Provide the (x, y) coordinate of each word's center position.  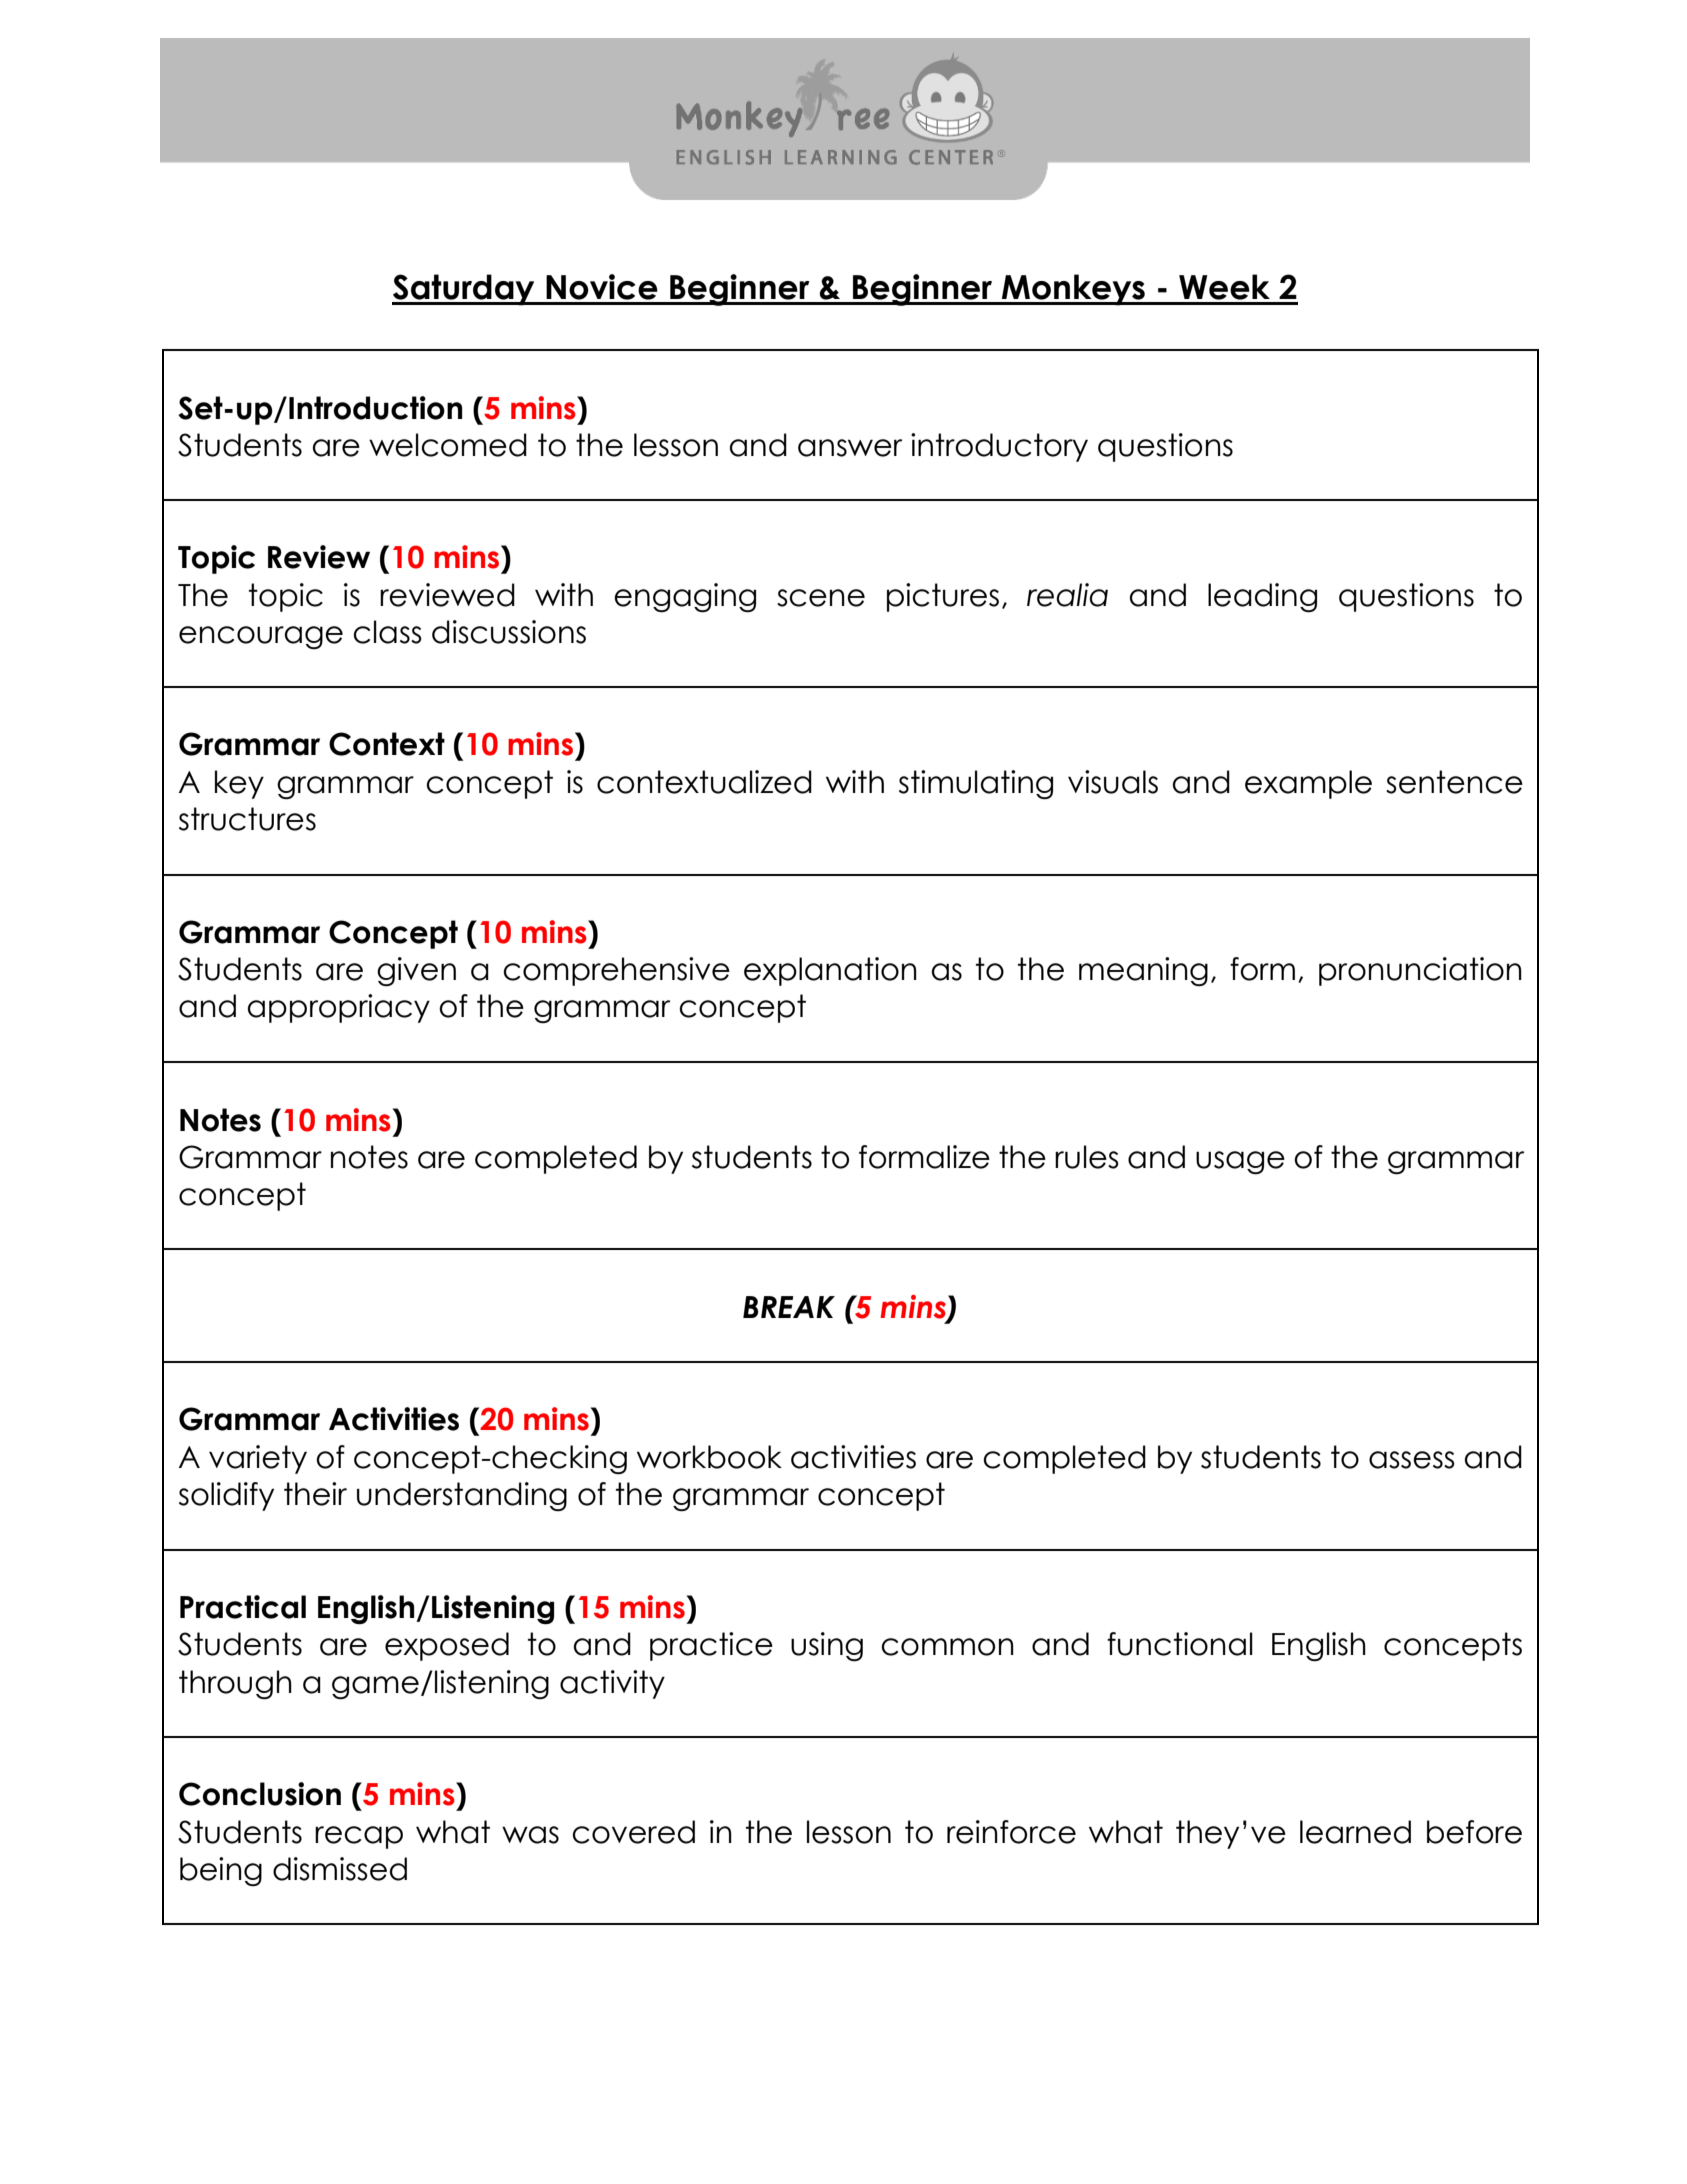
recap (359, 1837)
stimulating (976, 785)
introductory (999, 447)
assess (1412, 1460)
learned (1355, 1832)
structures (247, 819)
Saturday (464, 290)
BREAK (789, 1307)
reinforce (1011, 1832)
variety (258, 1459)
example (1308, 784)
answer (850, 448)
